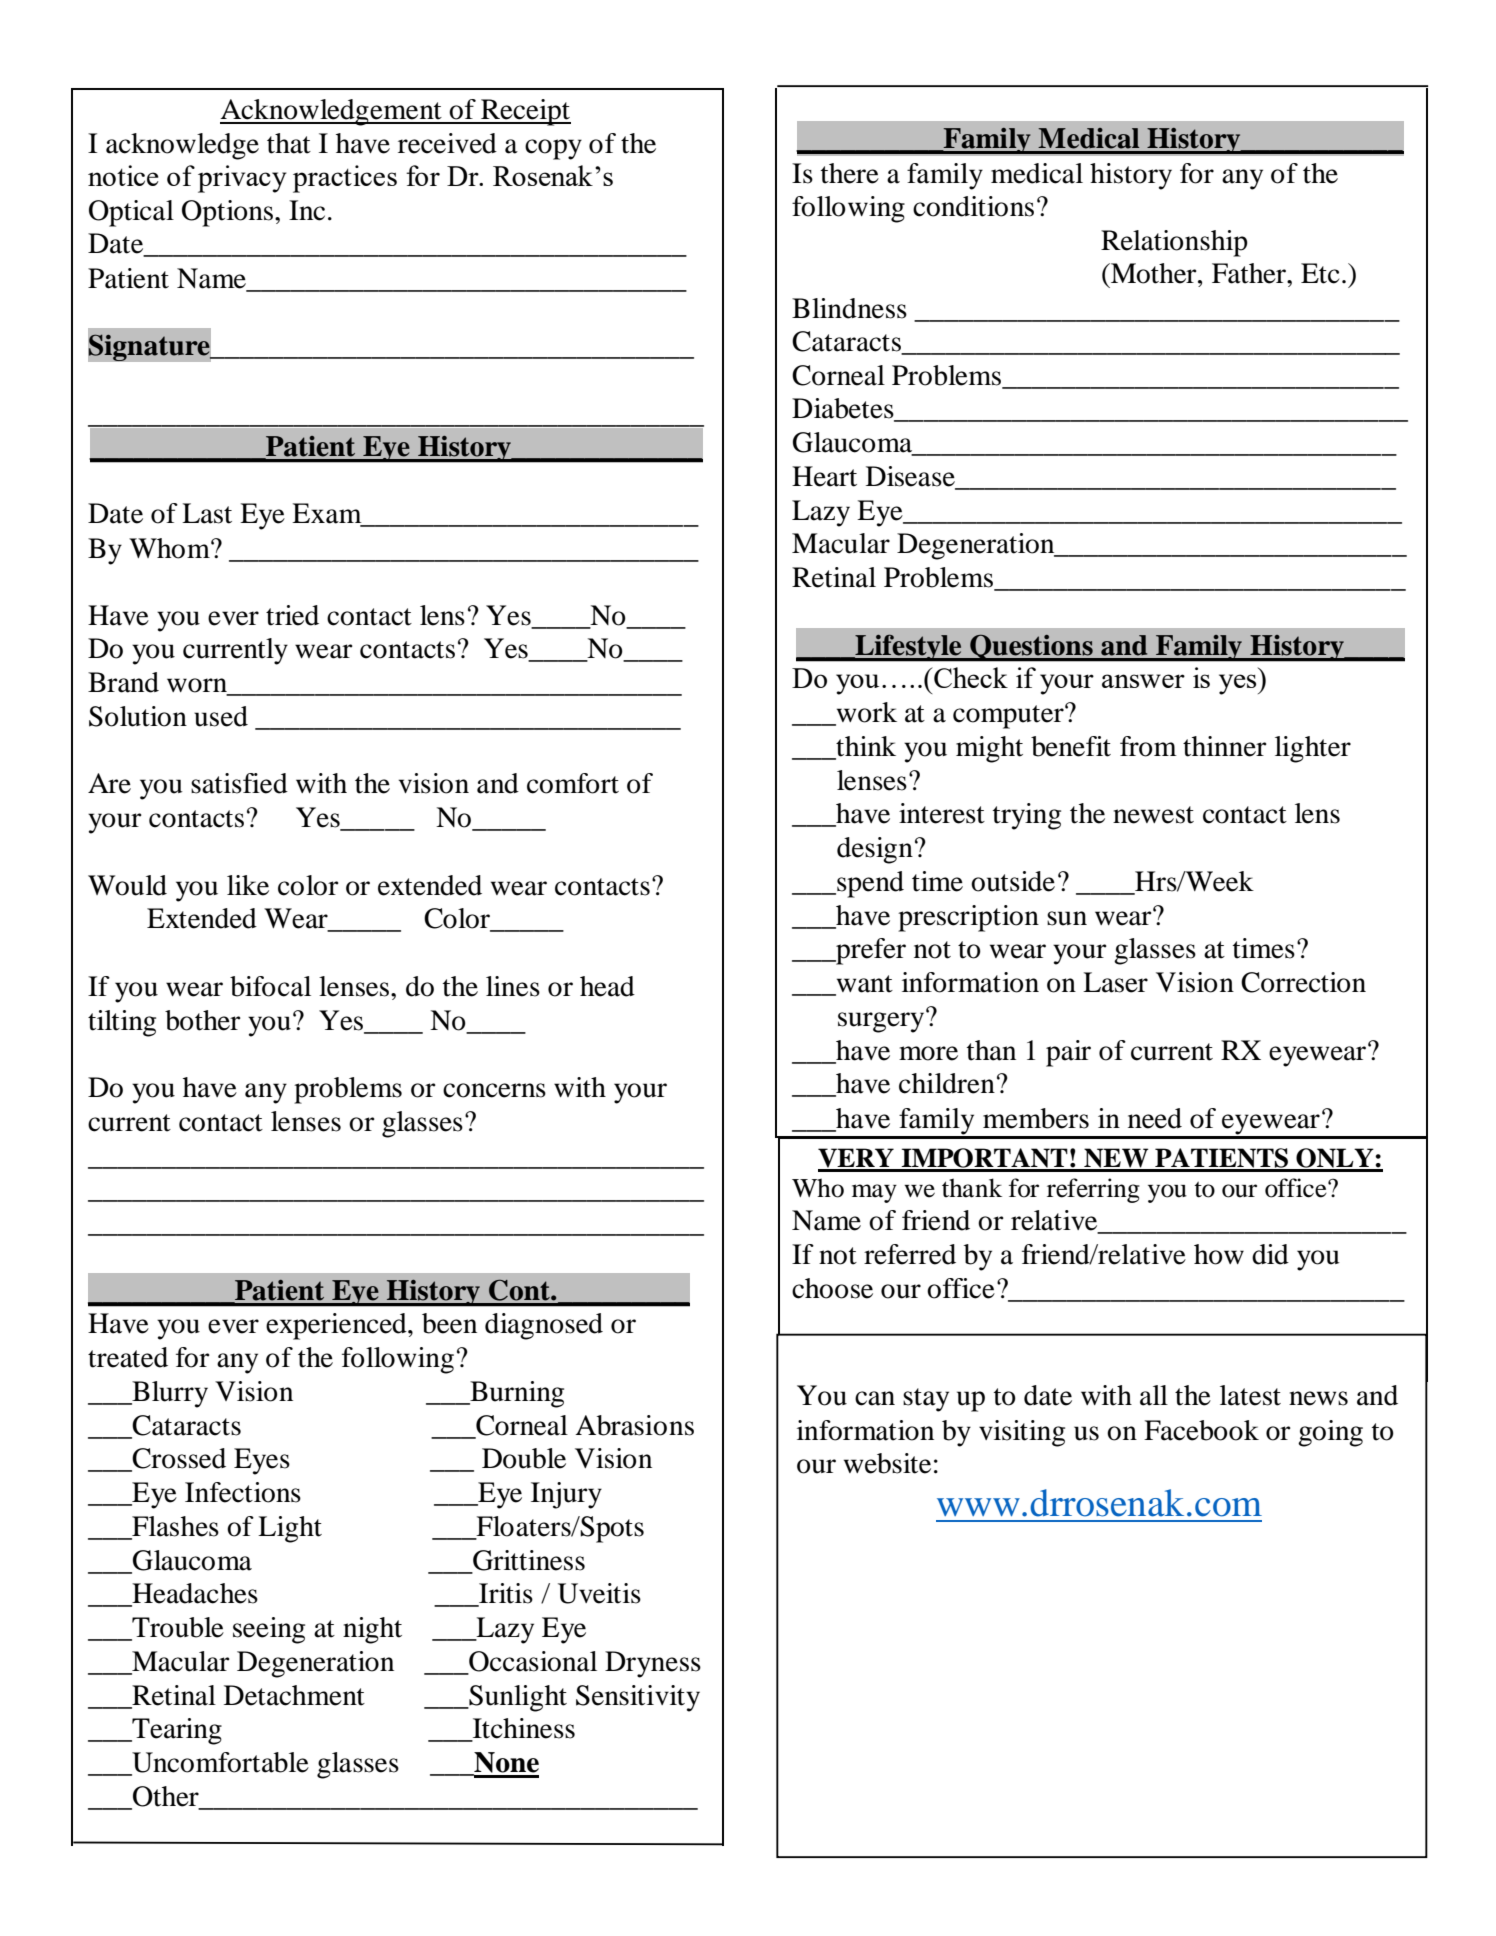 The image size is (1496, 1936). I want to click on all, so click(1154, 1395).
